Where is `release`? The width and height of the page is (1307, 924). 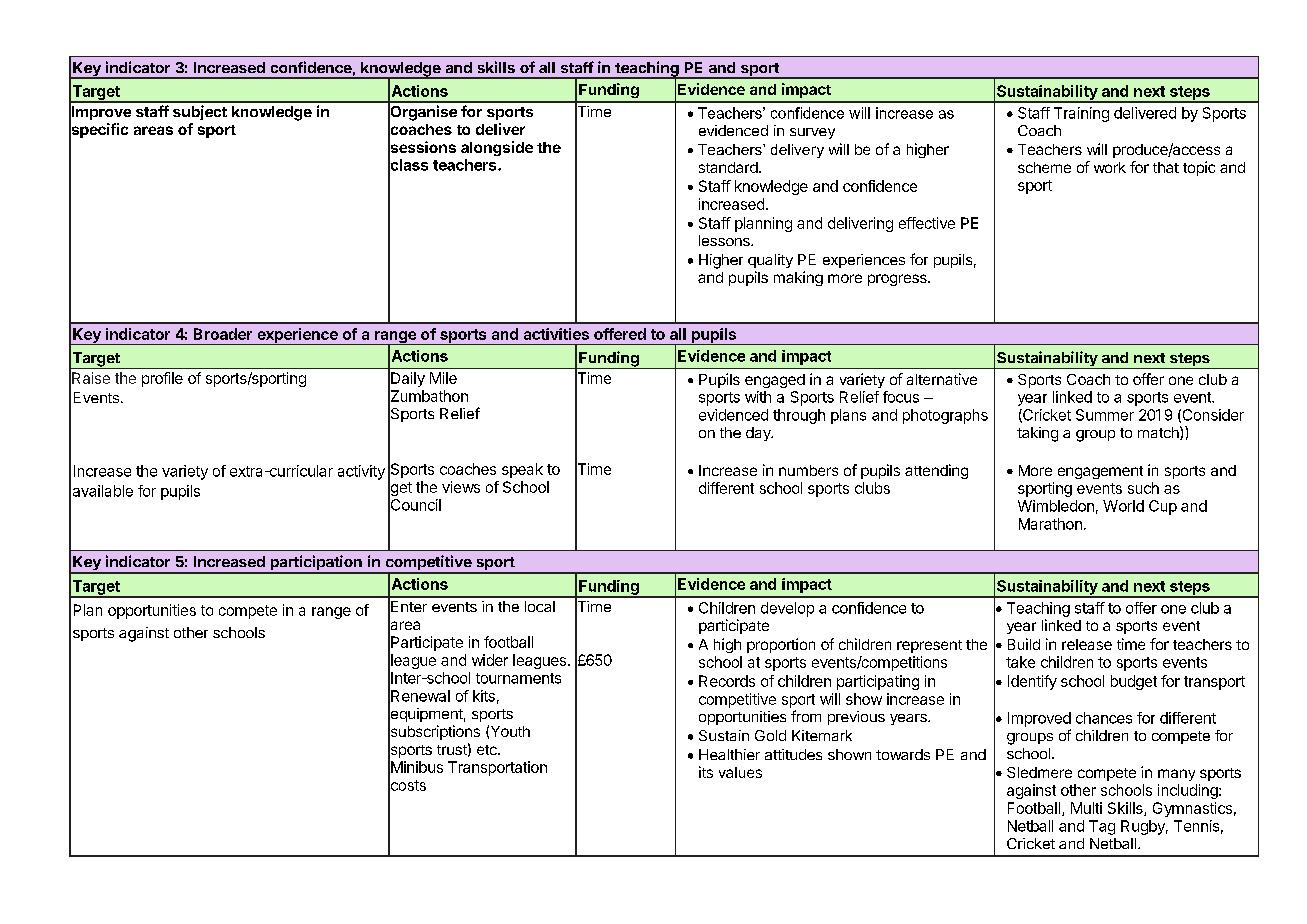 release is located at coordinates (1087, 644).
